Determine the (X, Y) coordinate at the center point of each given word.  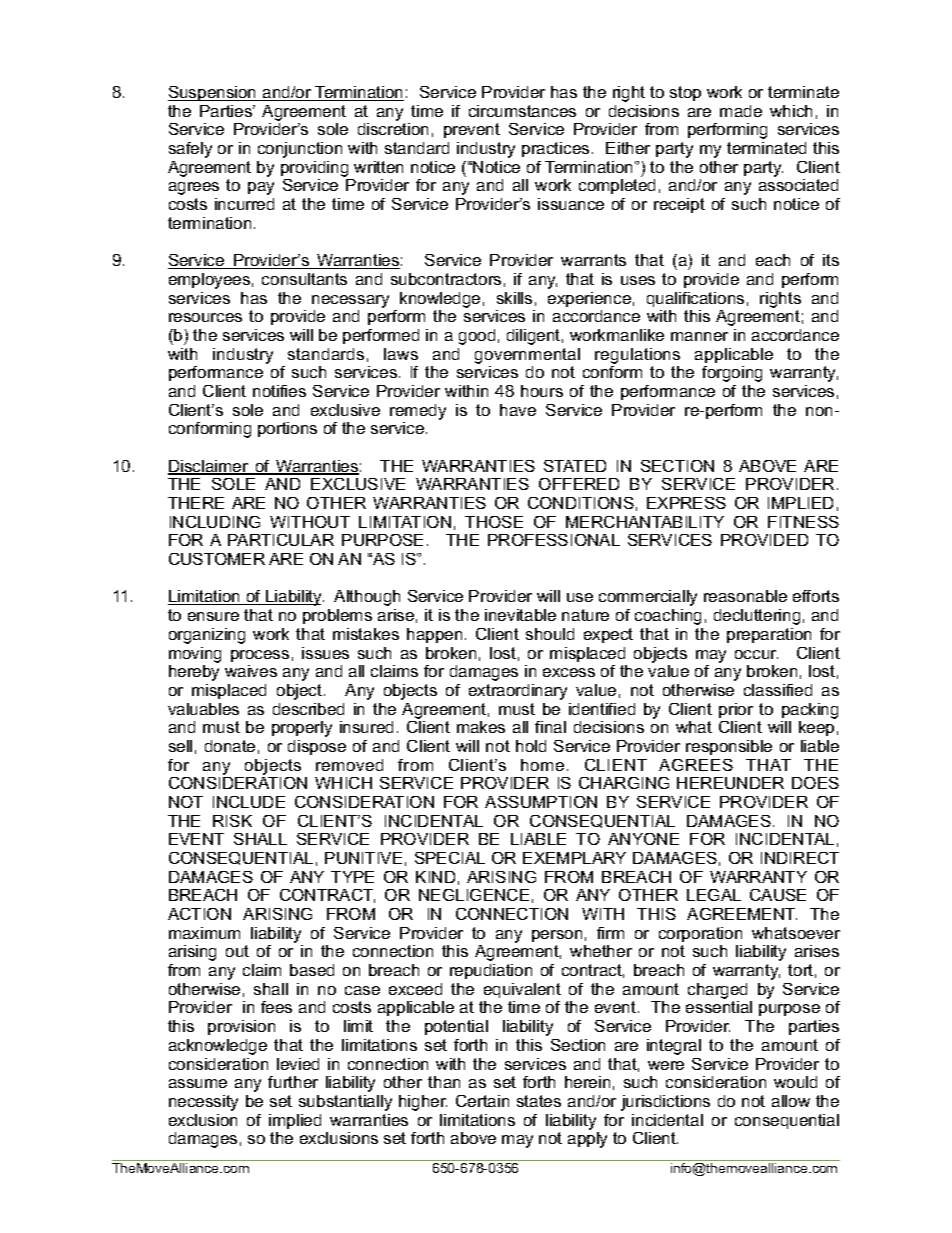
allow (791, 1101)
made (741, 111)
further (293, 1082)
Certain (482, 1101)
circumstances (522, 111)
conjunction (300, 150)
